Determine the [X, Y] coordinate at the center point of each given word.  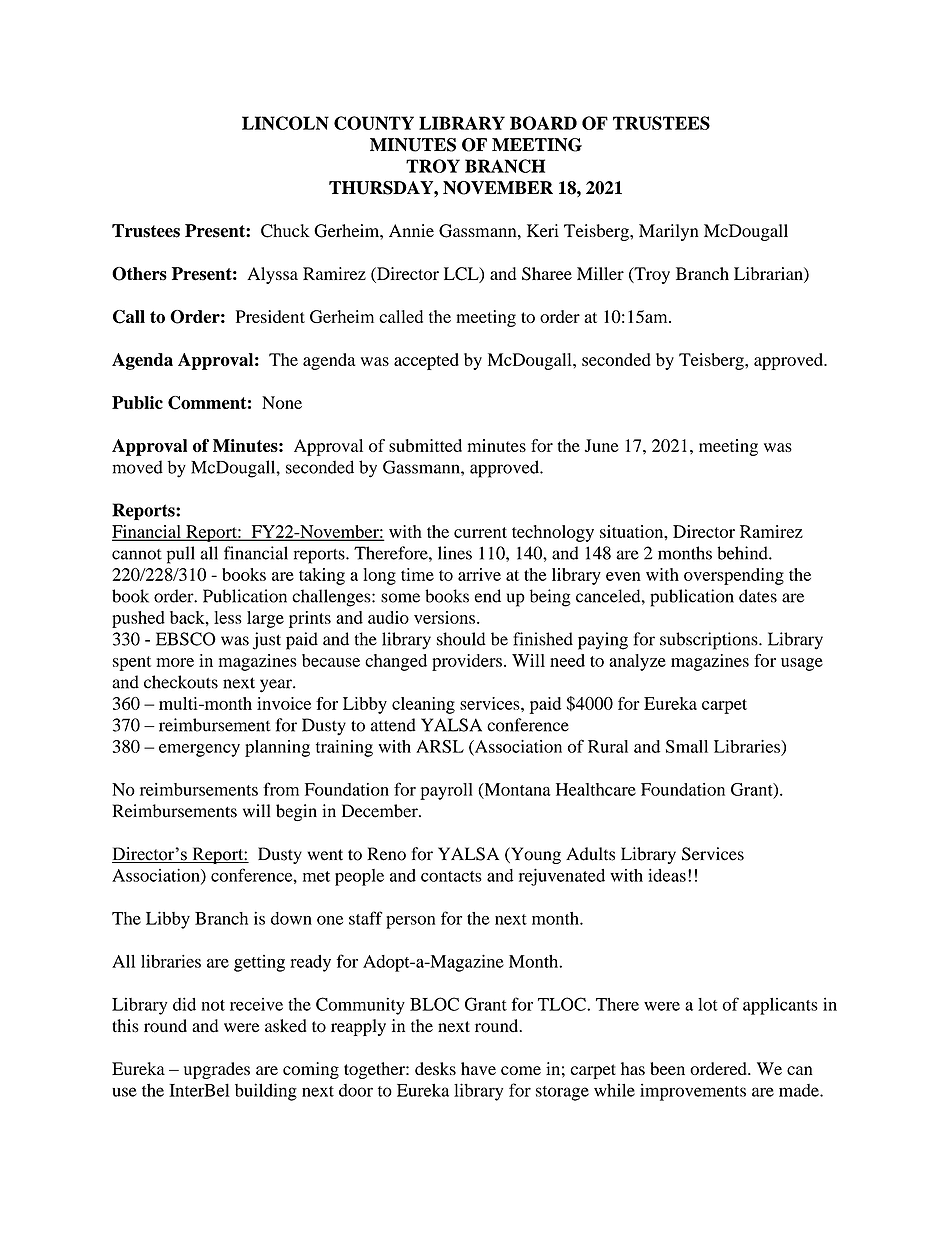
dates [758, 596]
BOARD [543, 123]
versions [444, 617]
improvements [693, 1092]
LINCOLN [285, 123]
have [478, 1068]
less [228, 617]
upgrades [217, 1070]
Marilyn [669, 232]
